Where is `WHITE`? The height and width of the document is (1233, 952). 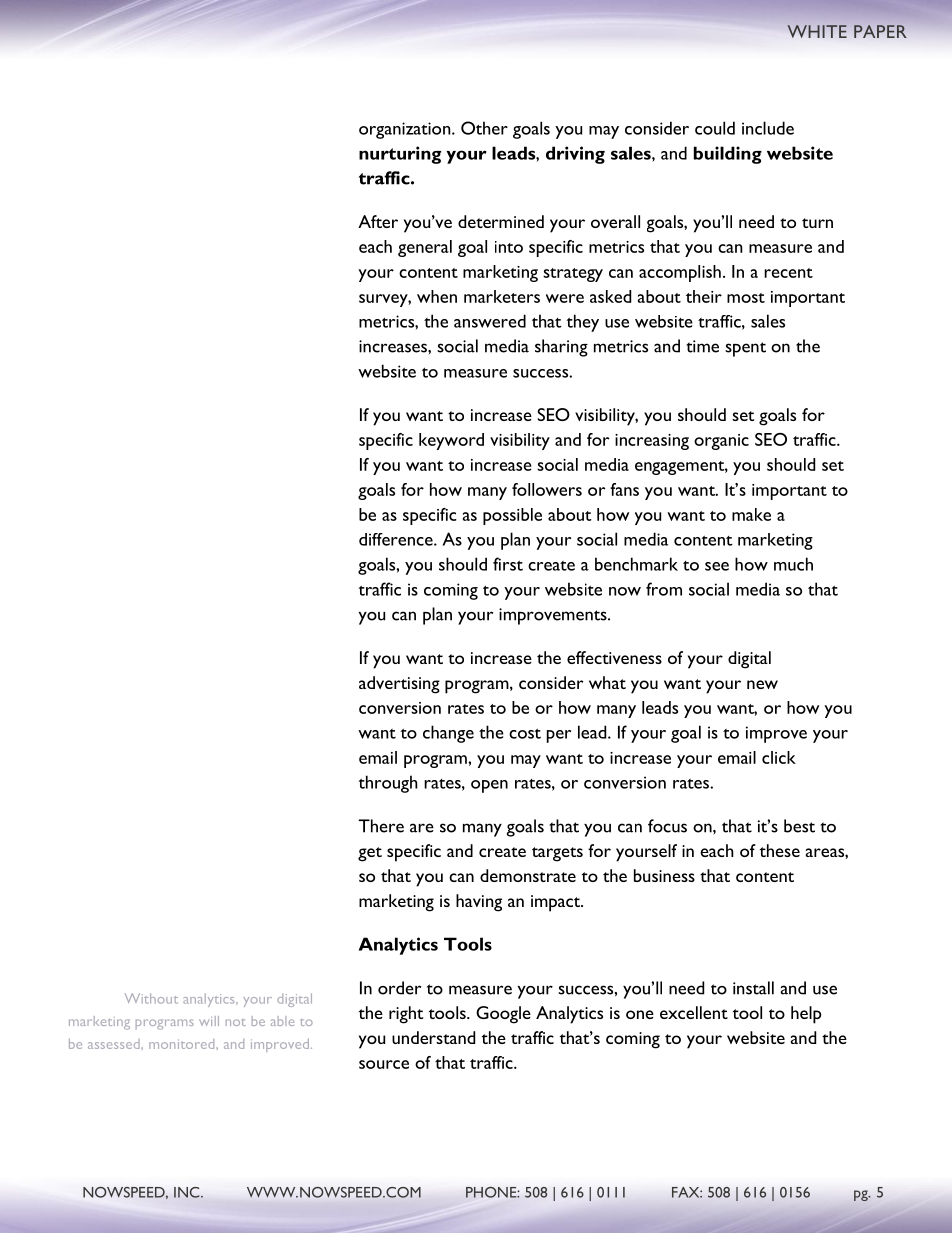
WHITE is located at coordinates (817, 31).
